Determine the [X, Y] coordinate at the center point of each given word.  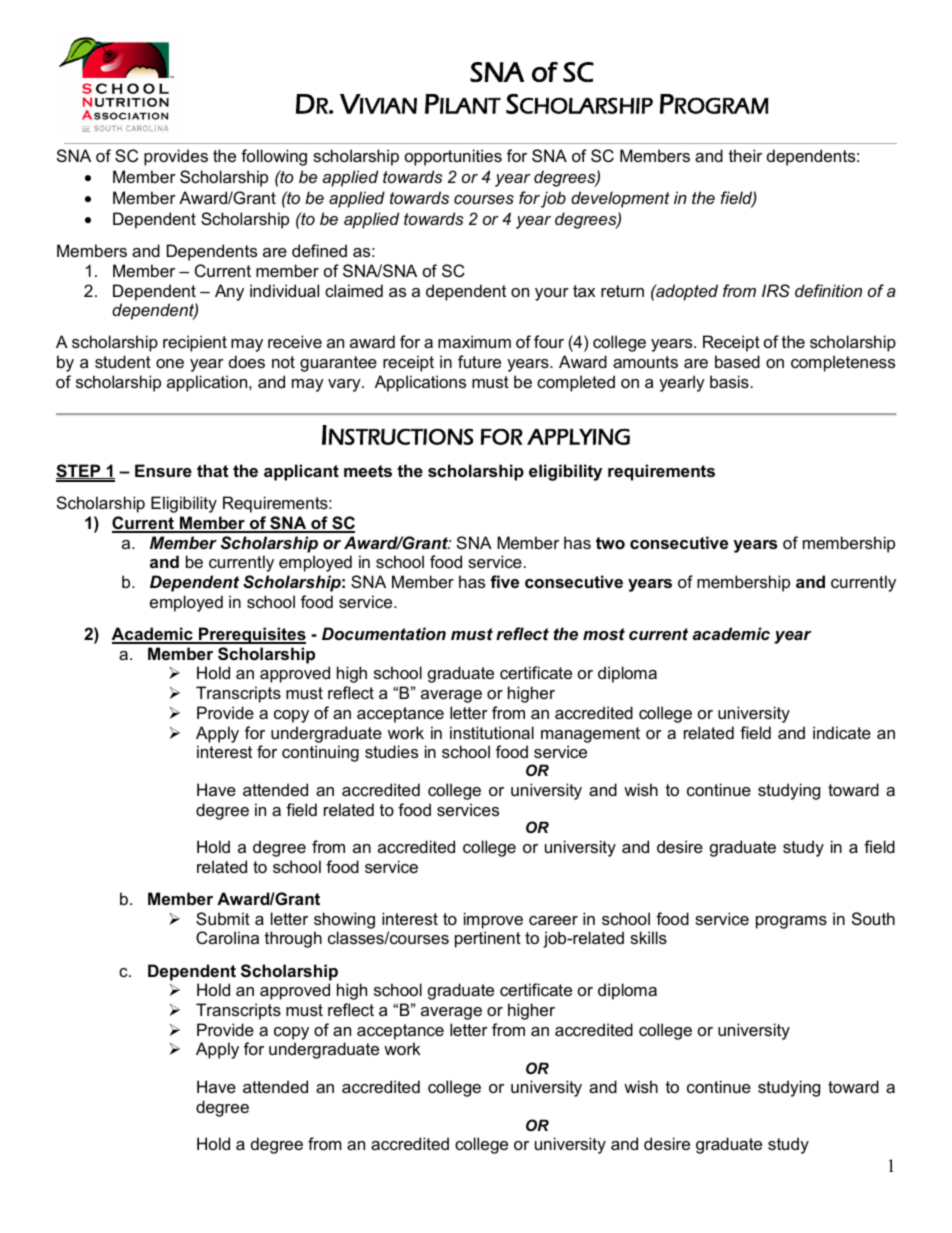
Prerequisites [251, 635]
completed [576, 383]
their [745, 155]
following [274, 157]
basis [729, 381]
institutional [492, 732]
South [873, 918]
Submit [223, 918]
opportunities [453, 157]
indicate [842, 732]
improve [493, 920]
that [212, 470]
